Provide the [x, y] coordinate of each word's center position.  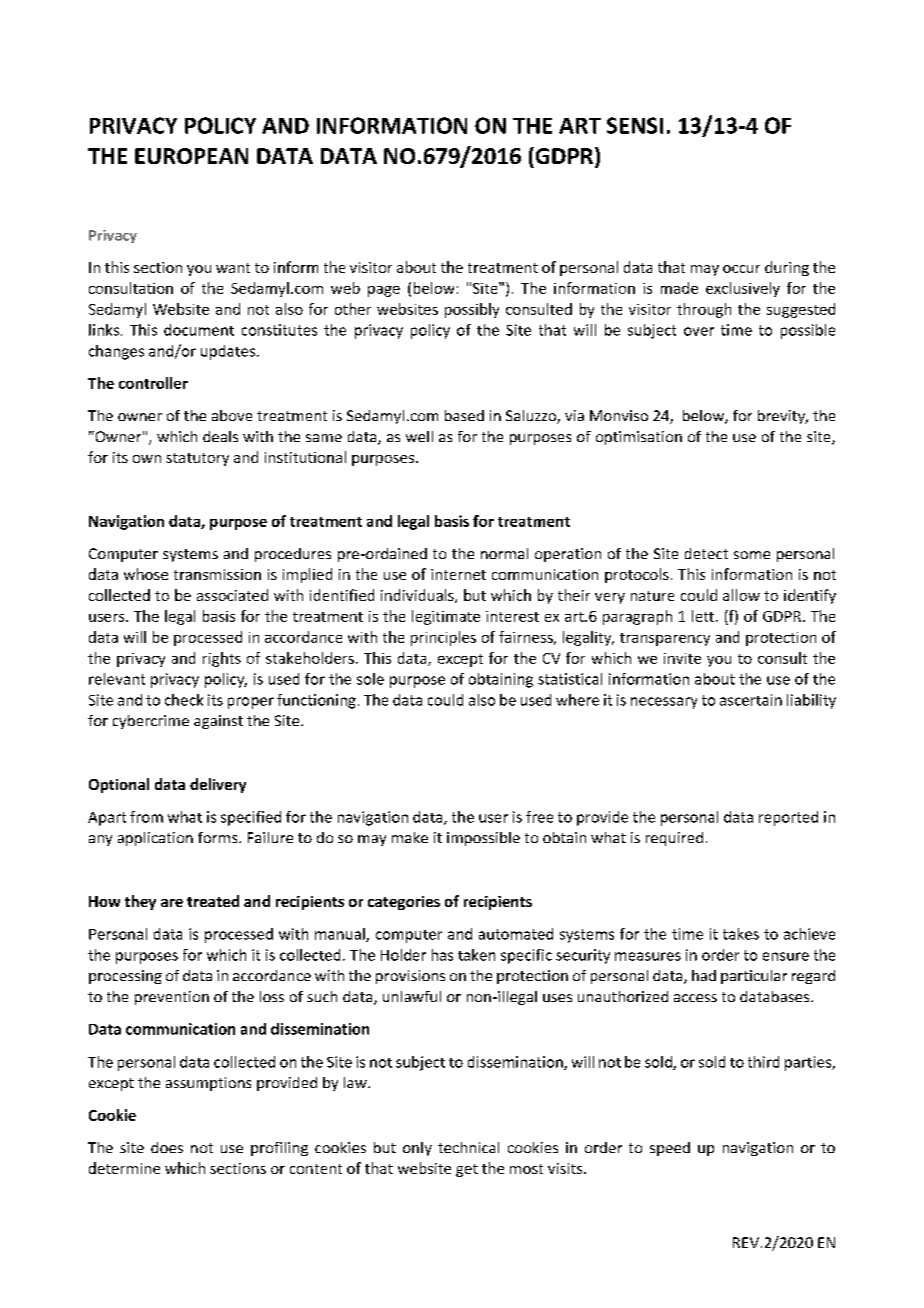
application [155, 839]
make [410, 837]
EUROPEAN [191, 156]
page [384, 291]
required [674, 839]
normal [504, 553]
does [167, 1147]
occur [741, 269]
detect [706, 553]
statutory [197, 459]
